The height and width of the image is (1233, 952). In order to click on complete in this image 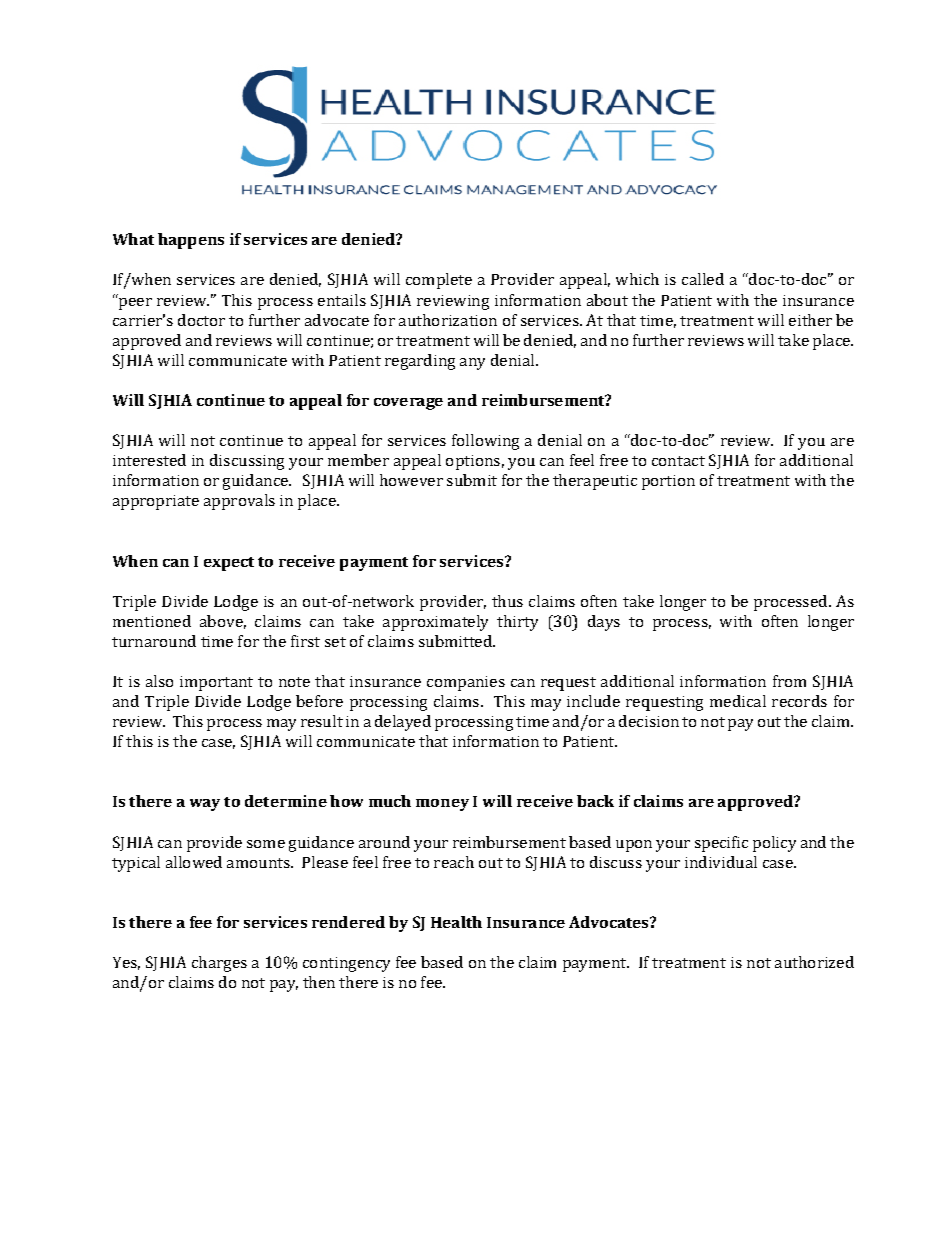, I will do `click(439, 281)`.
